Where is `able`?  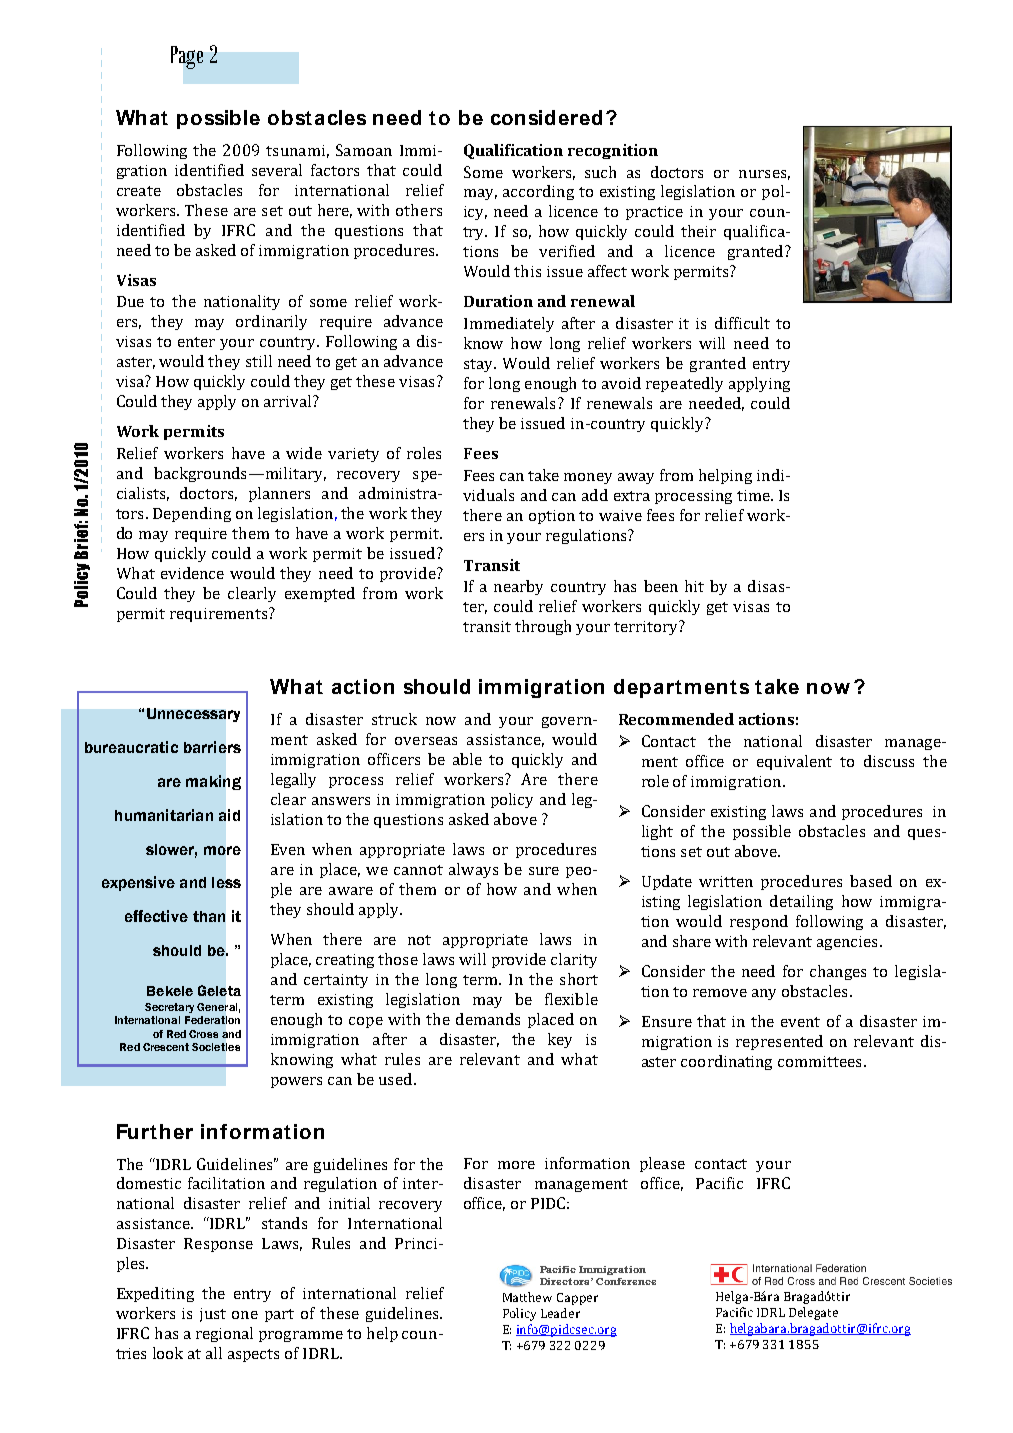
able is located at coordinates (467, 759).
